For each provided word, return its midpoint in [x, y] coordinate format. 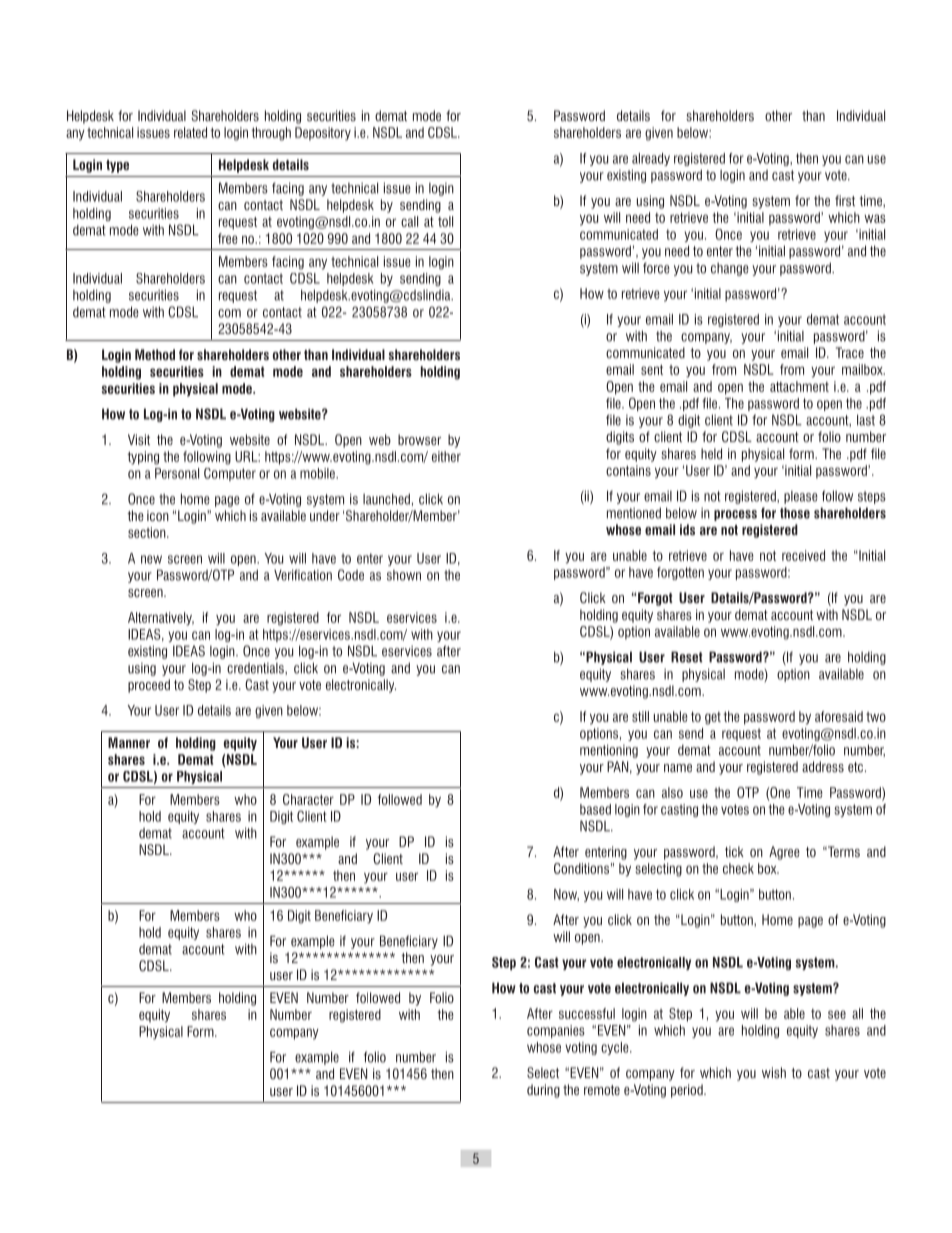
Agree [784, 853]
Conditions [581, 868]
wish [774, 1072]
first [845, 200]
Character [308, 799]
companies [556, 1031]
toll [445, 221]
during [543, 1091]
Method [155, 354]
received [803, 555]
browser [419, 439]
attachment [799, 386]
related [190, 132]
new [151, 559]
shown [404, 575]
